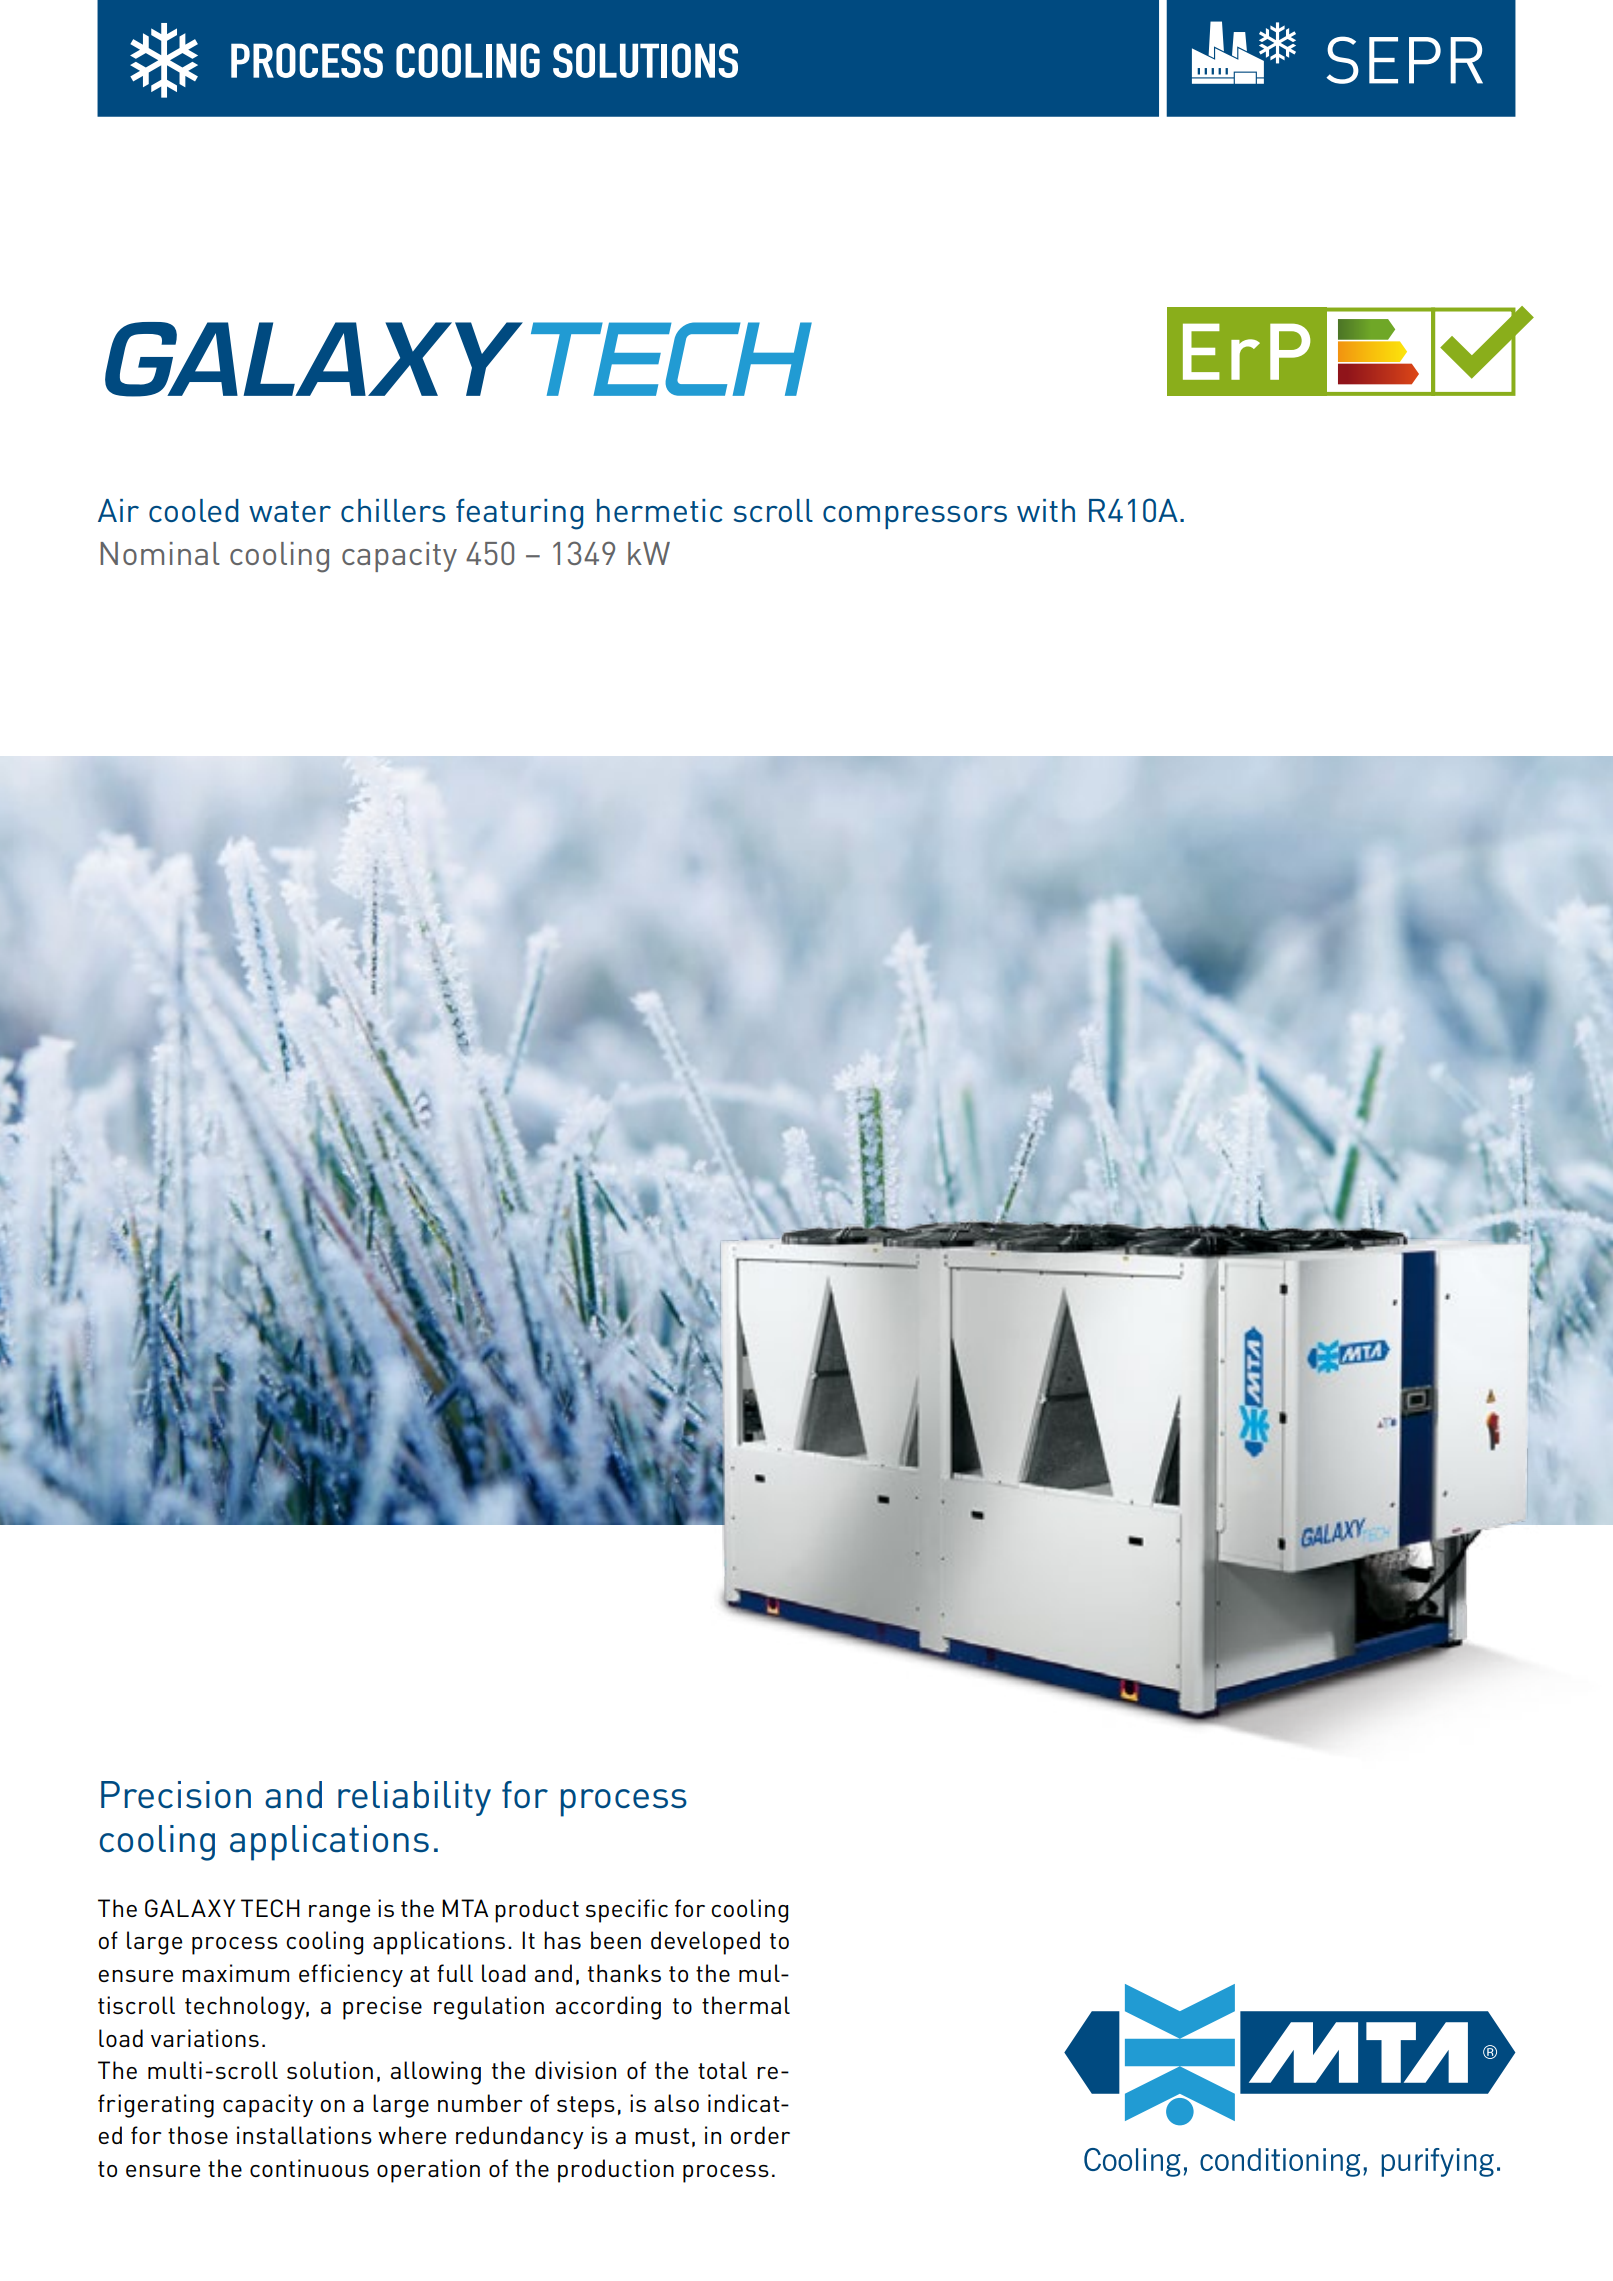 The image size is (1613, 2281). Describe the element at coordinates (705, 1943) in the image. I see `developed` at that location.
